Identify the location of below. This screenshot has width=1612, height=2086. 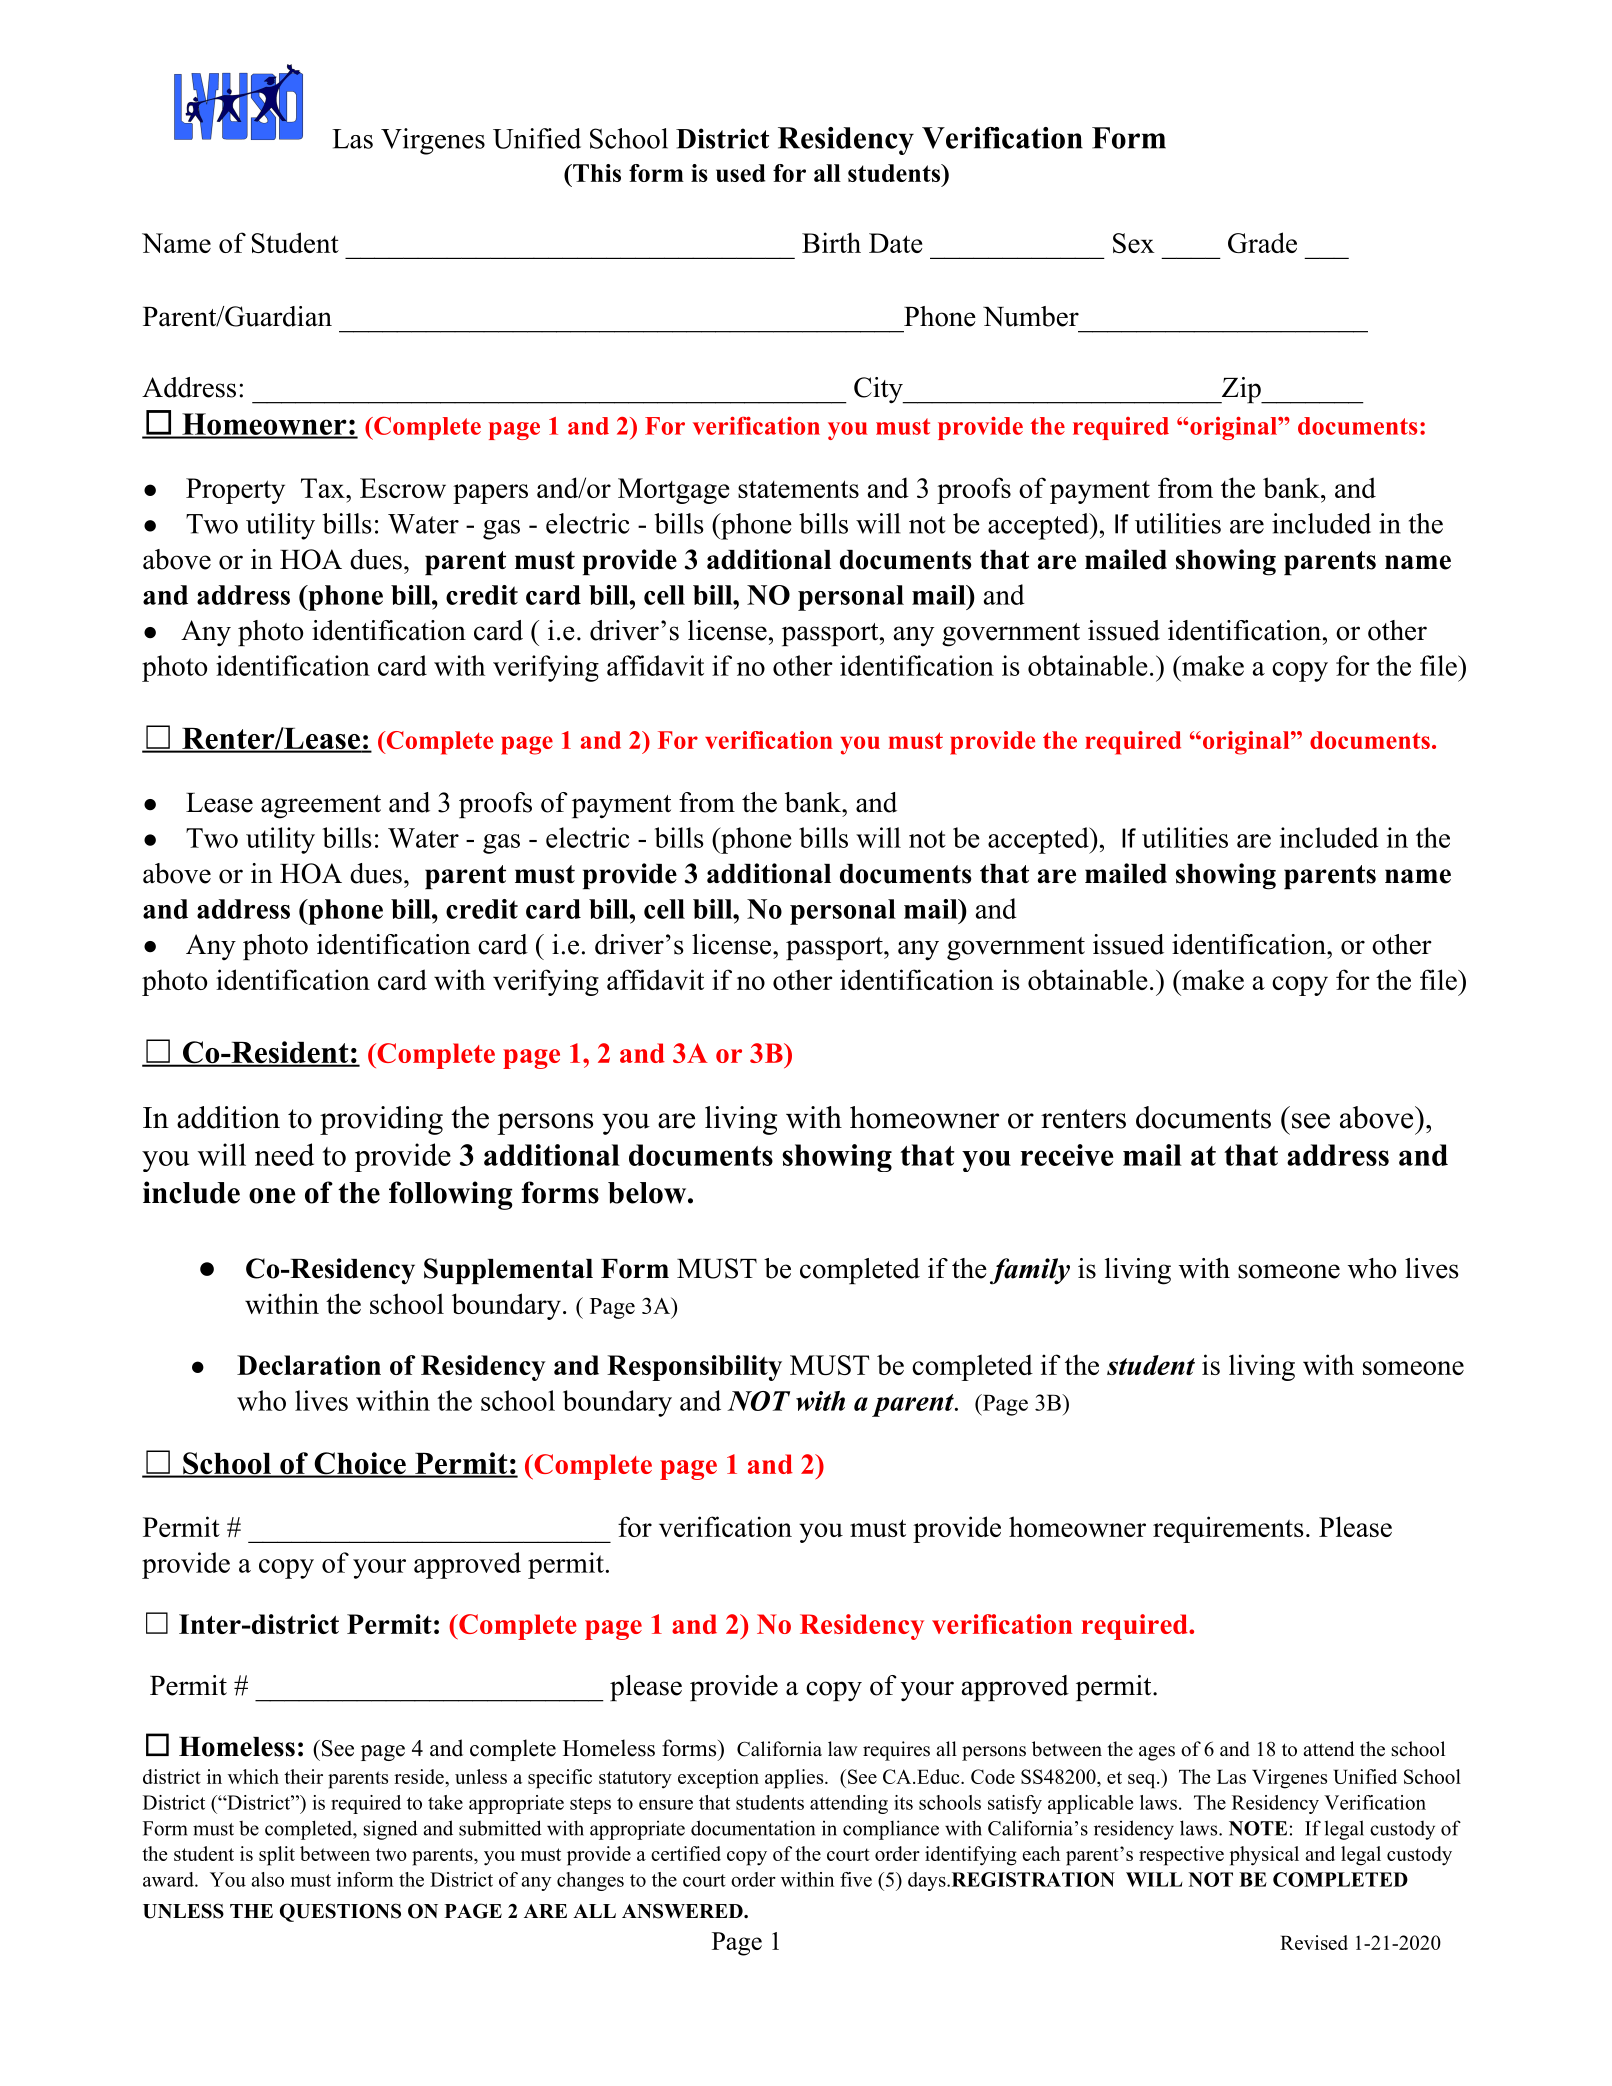
(647, 1193).
